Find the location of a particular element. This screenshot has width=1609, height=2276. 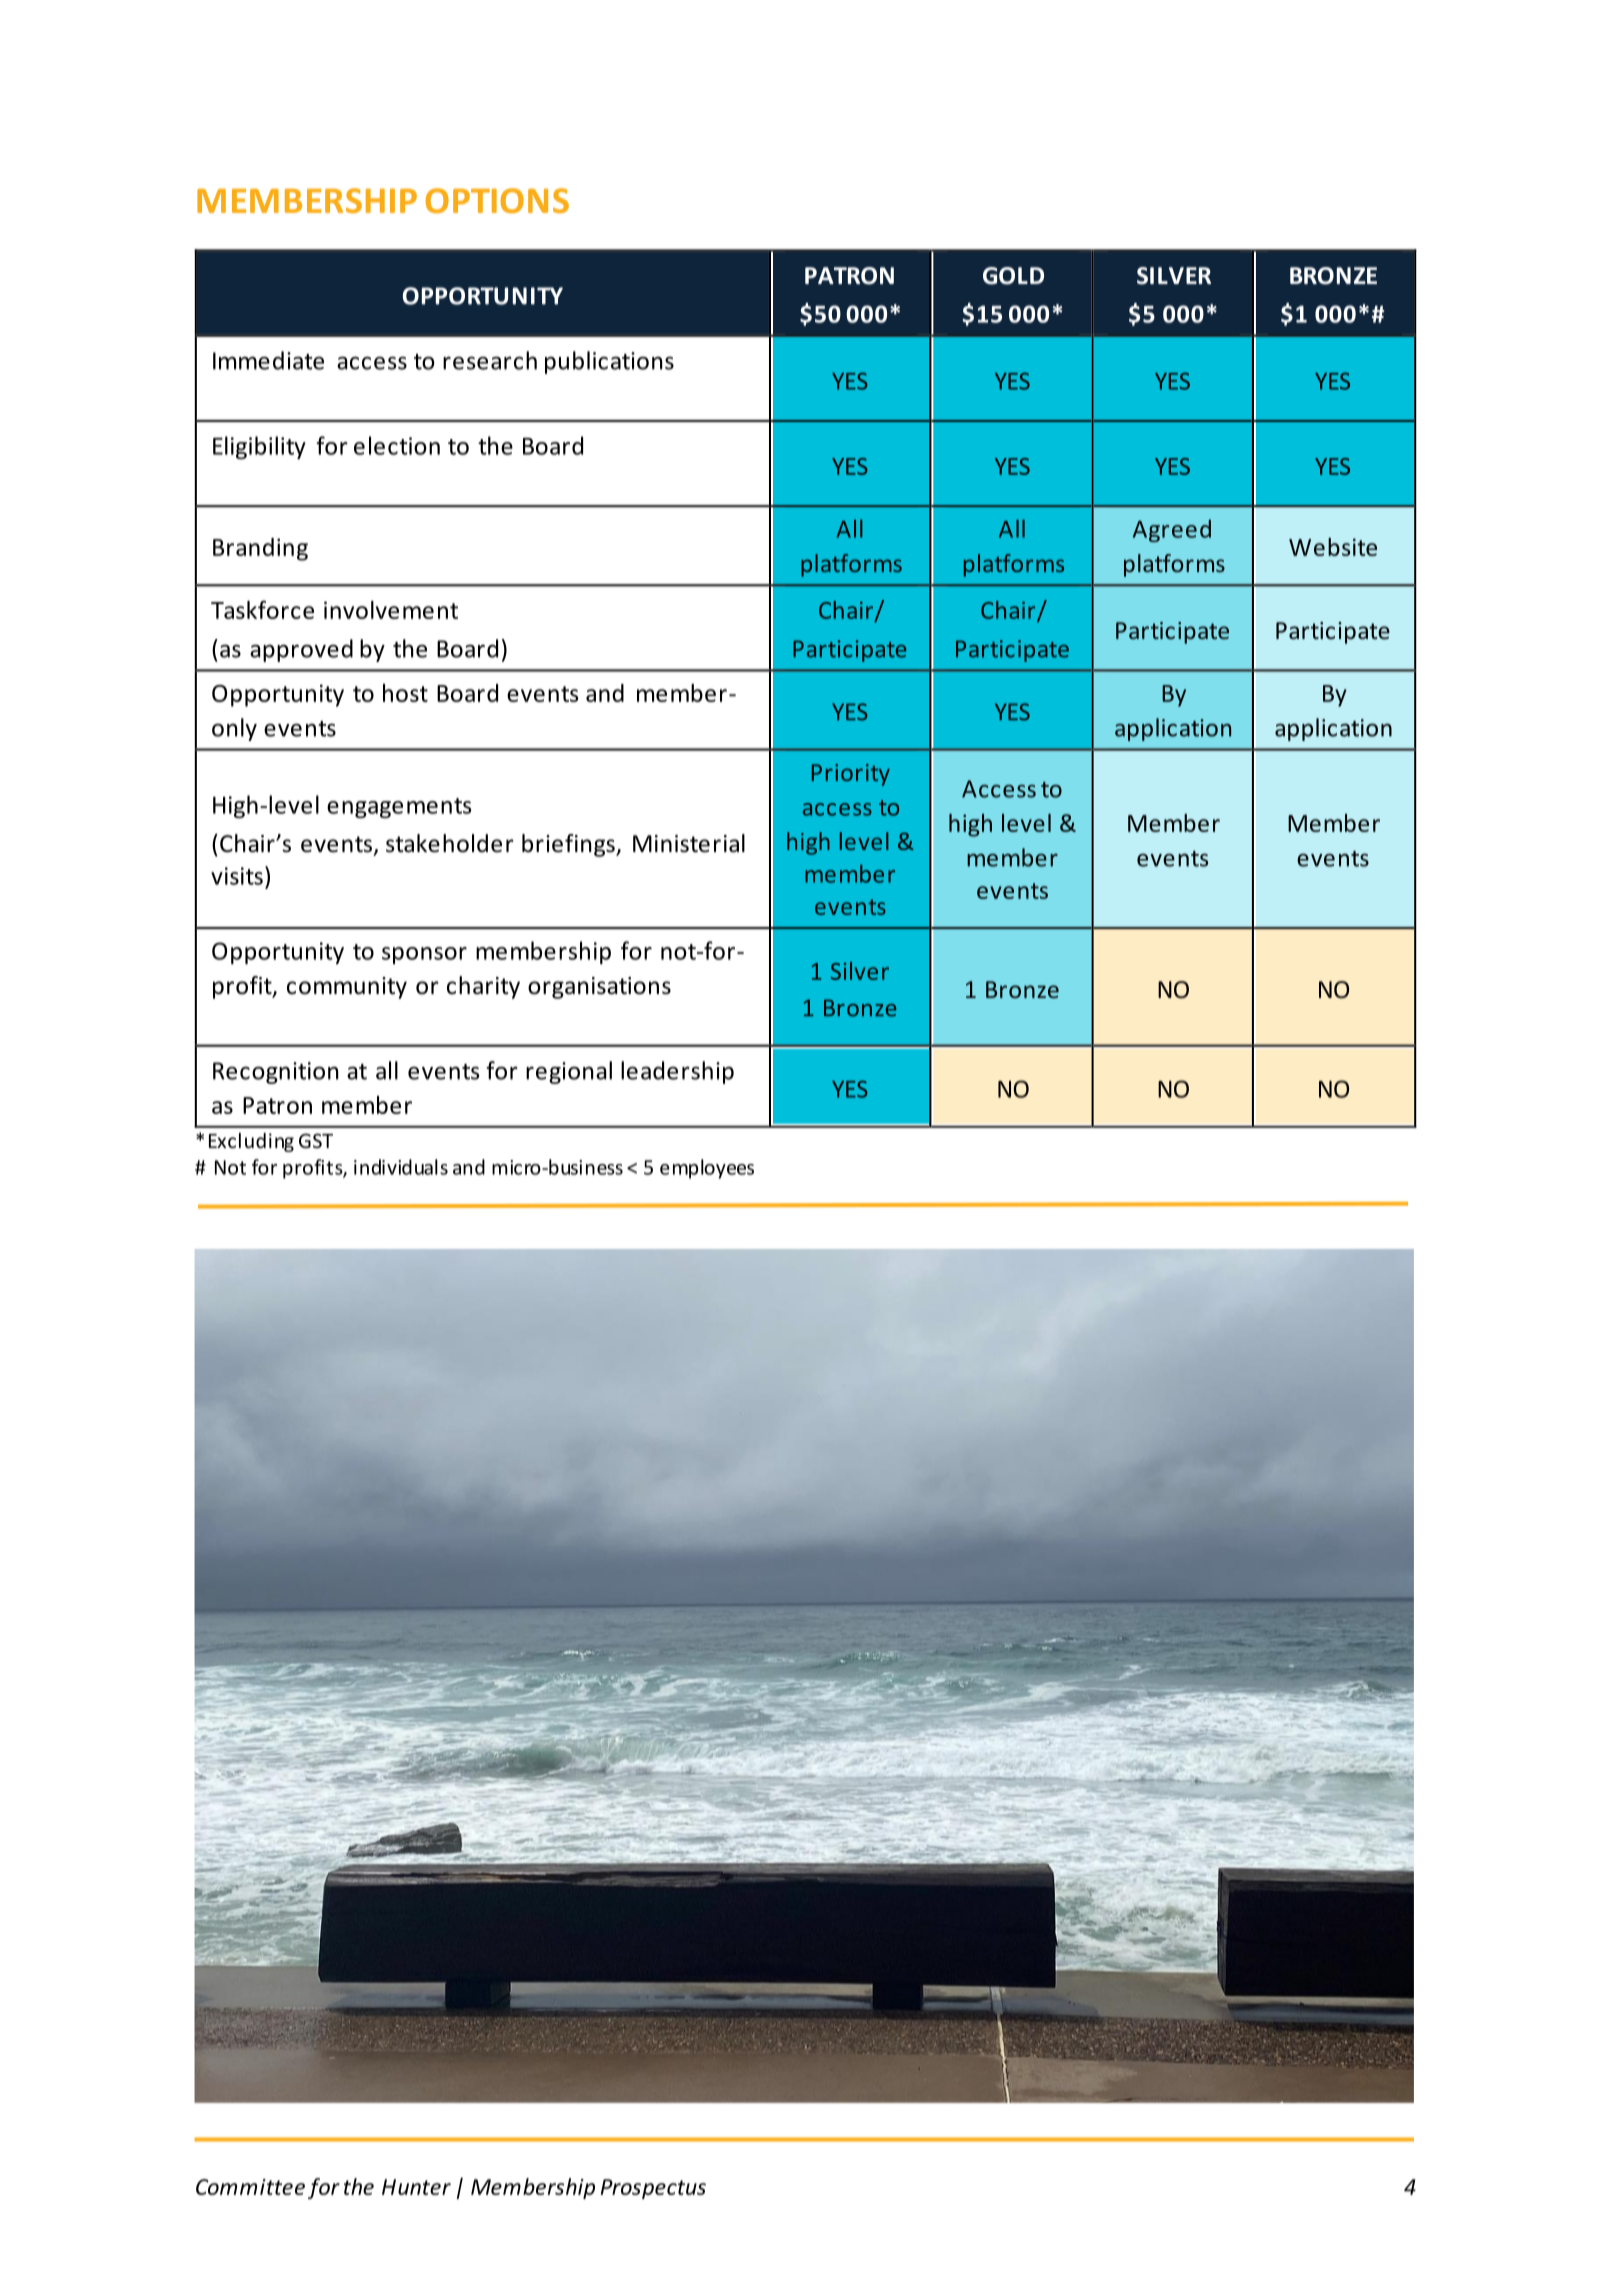

leadership is located at coordinates (677, 1072).
